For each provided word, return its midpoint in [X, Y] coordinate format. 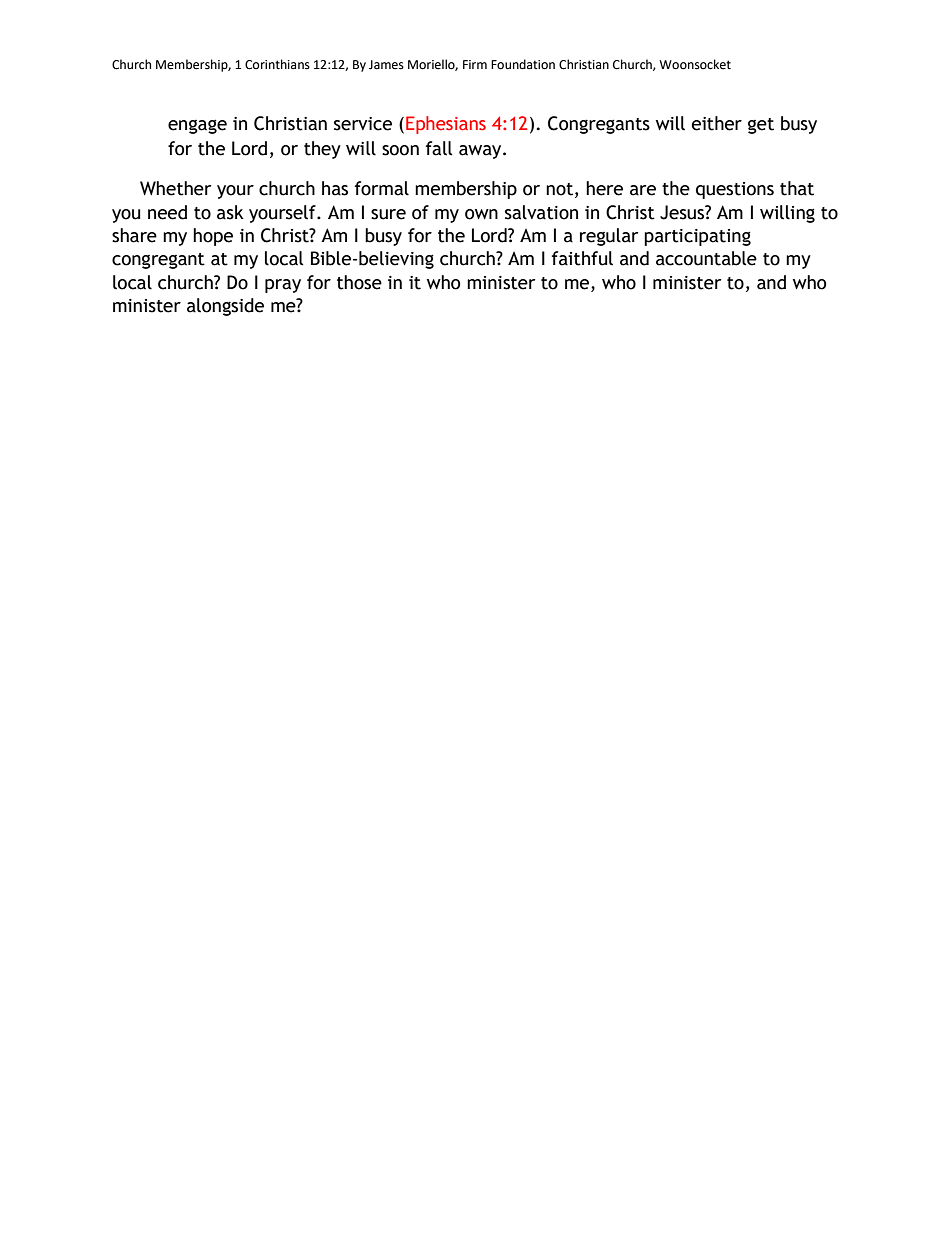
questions [735, 190]
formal [382, 188]
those [359, 282]
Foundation [523, 64]
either [717, 123]
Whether [175, 188]
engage [197, 126]
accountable [706, 258]
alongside [225, 307]
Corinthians [277, 64]
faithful [582, 258]
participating [697, 237]
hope [213, 237]
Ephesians [446, 125]
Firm [475, 64]
